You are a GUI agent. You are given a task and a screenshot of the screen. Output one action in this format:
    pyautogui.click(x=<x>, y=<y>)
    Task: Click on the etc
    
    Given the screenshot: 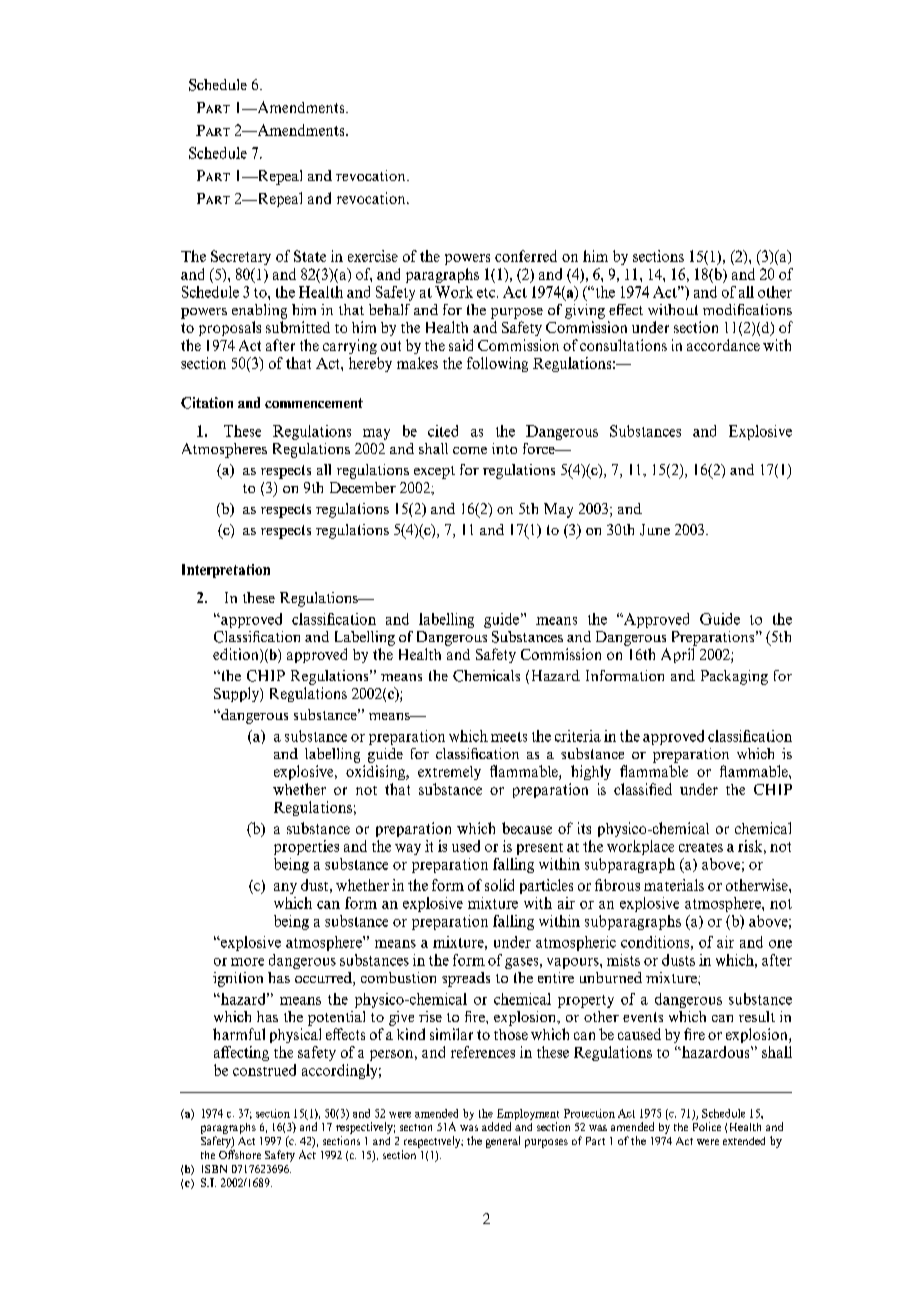 What is the action you would take?
    pyautogui.click(x=487, y=293)
